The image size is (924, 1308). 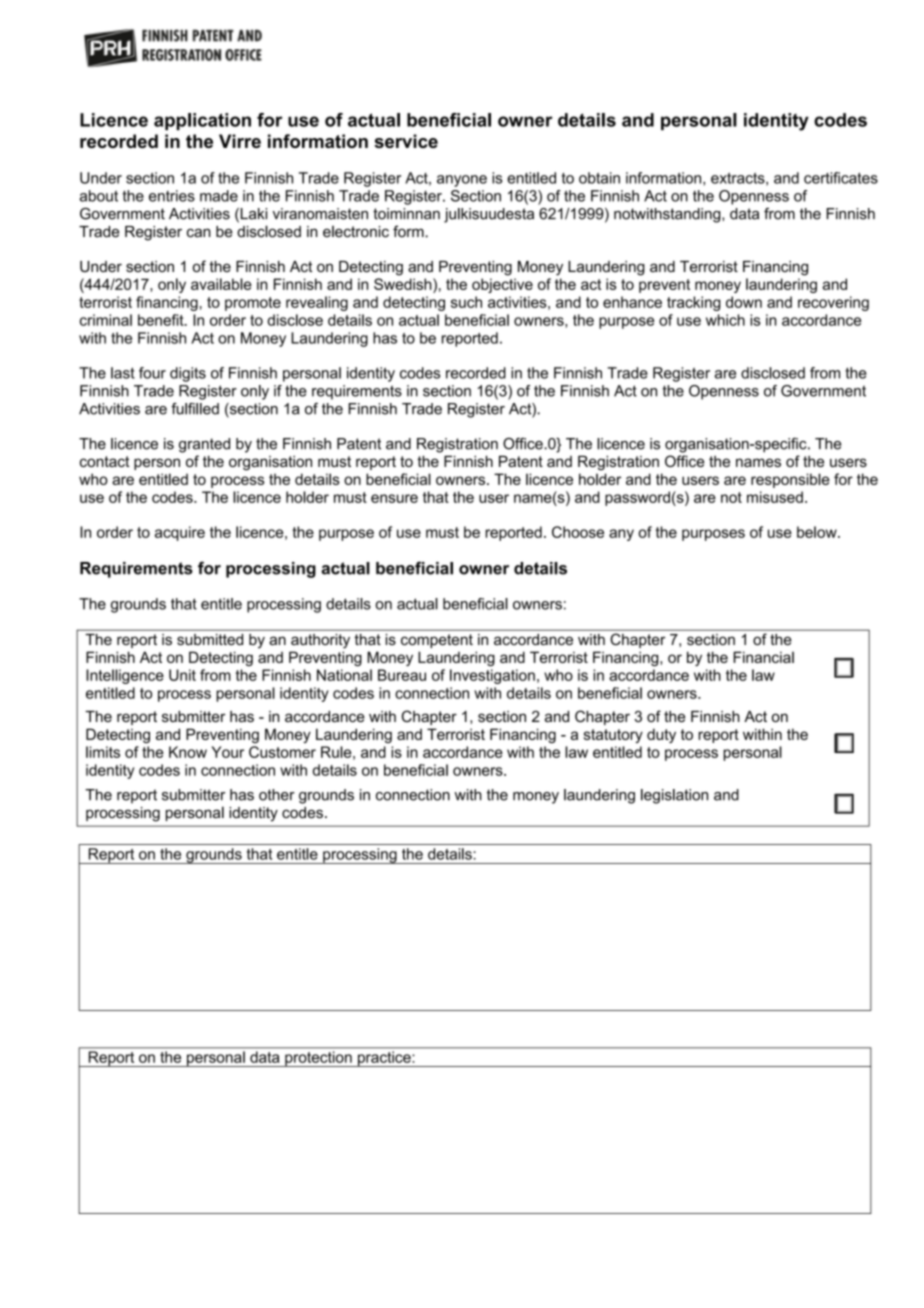 What do you see at coordinates (492, 676) in the screenshot?
I see `Investigation` at bounding box center [492, 676].
